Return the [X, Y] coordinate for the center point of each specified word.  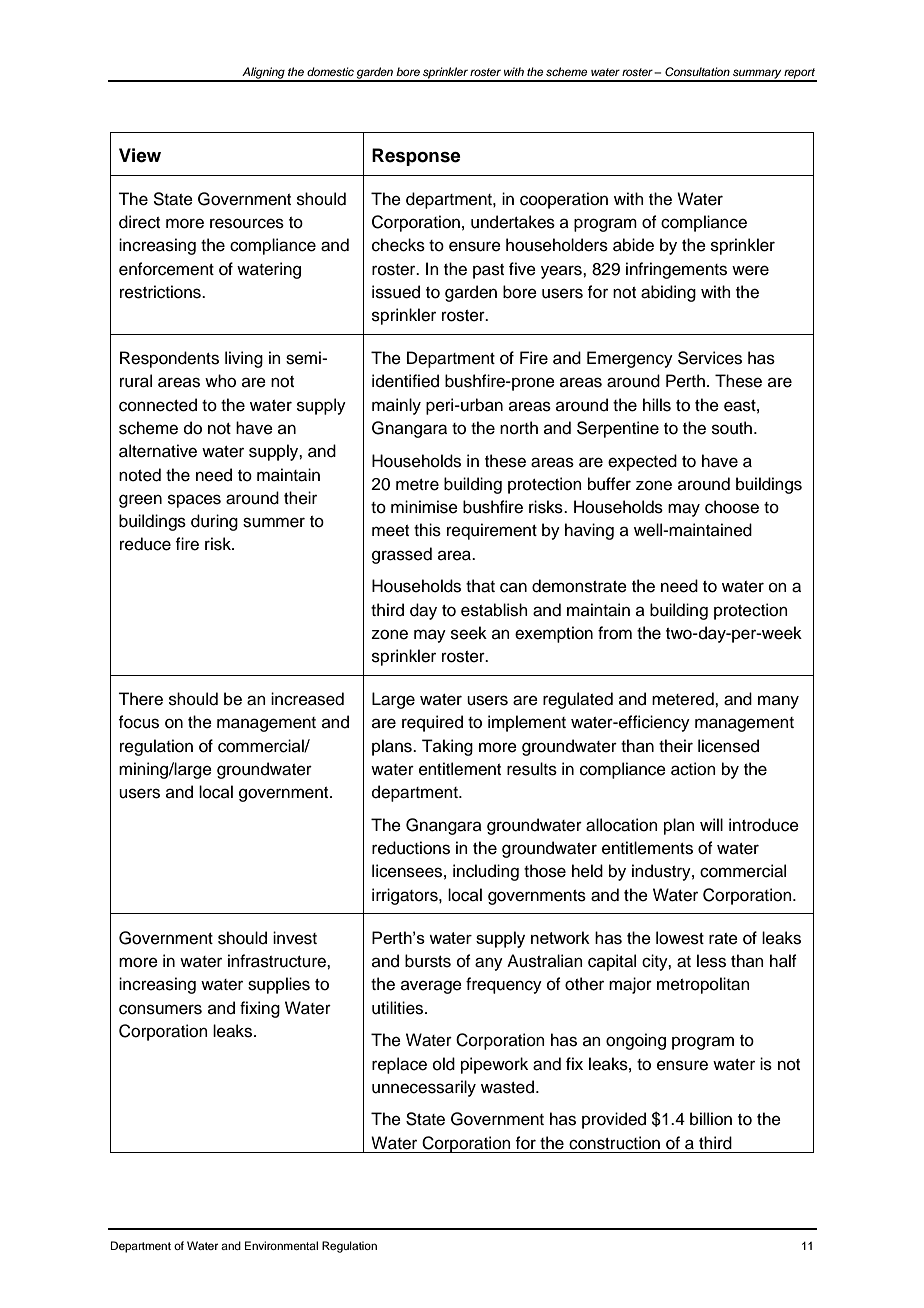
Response [416, 157]
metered [684, 699]
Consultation [697, 71]
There [140, 699]
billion [711, 1119]
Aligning [263, 74]
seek [469, 633]
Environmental [281, 1245]
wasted [507, 1087]
